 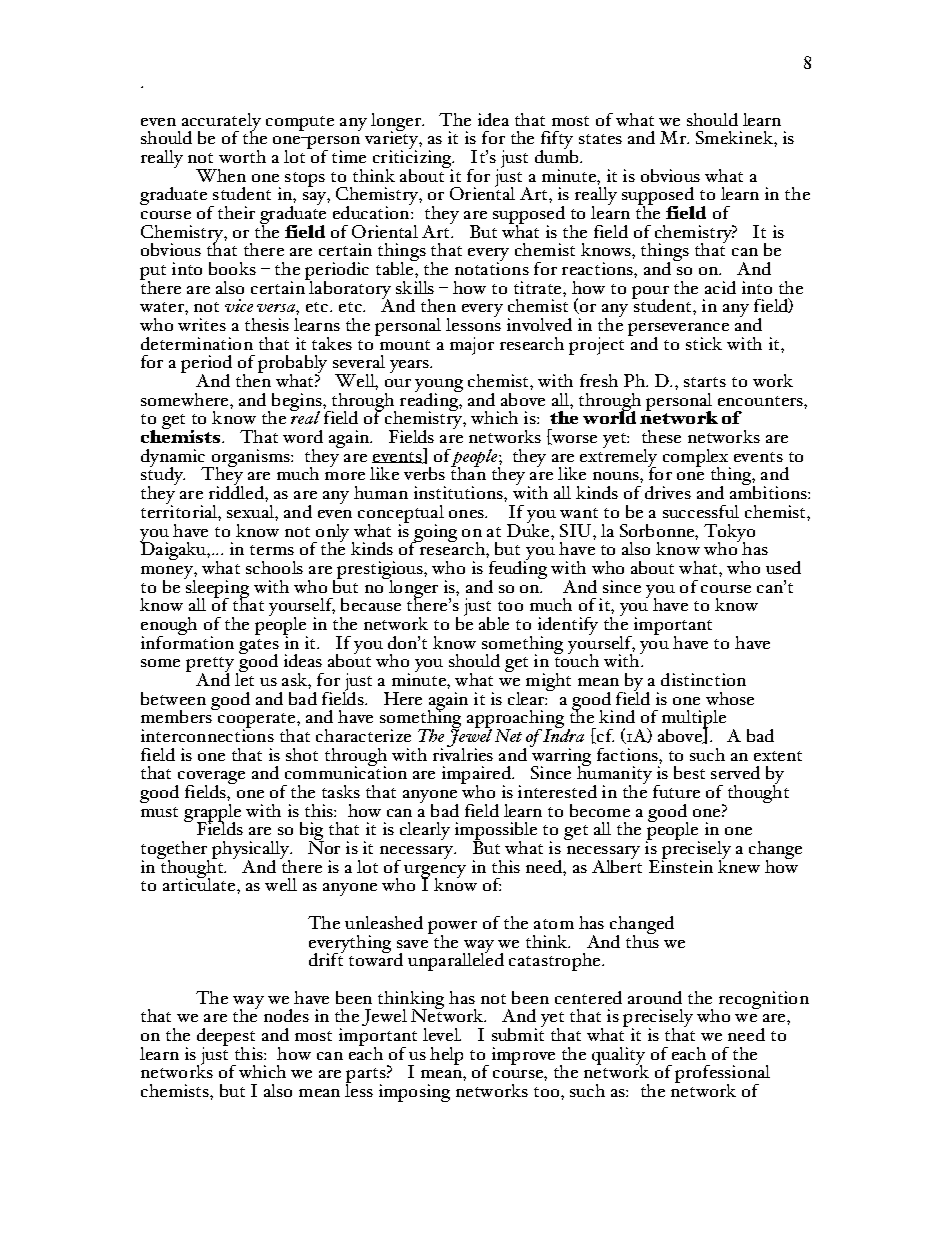 I want to click on sleeping, so click(x=216, y=588).
